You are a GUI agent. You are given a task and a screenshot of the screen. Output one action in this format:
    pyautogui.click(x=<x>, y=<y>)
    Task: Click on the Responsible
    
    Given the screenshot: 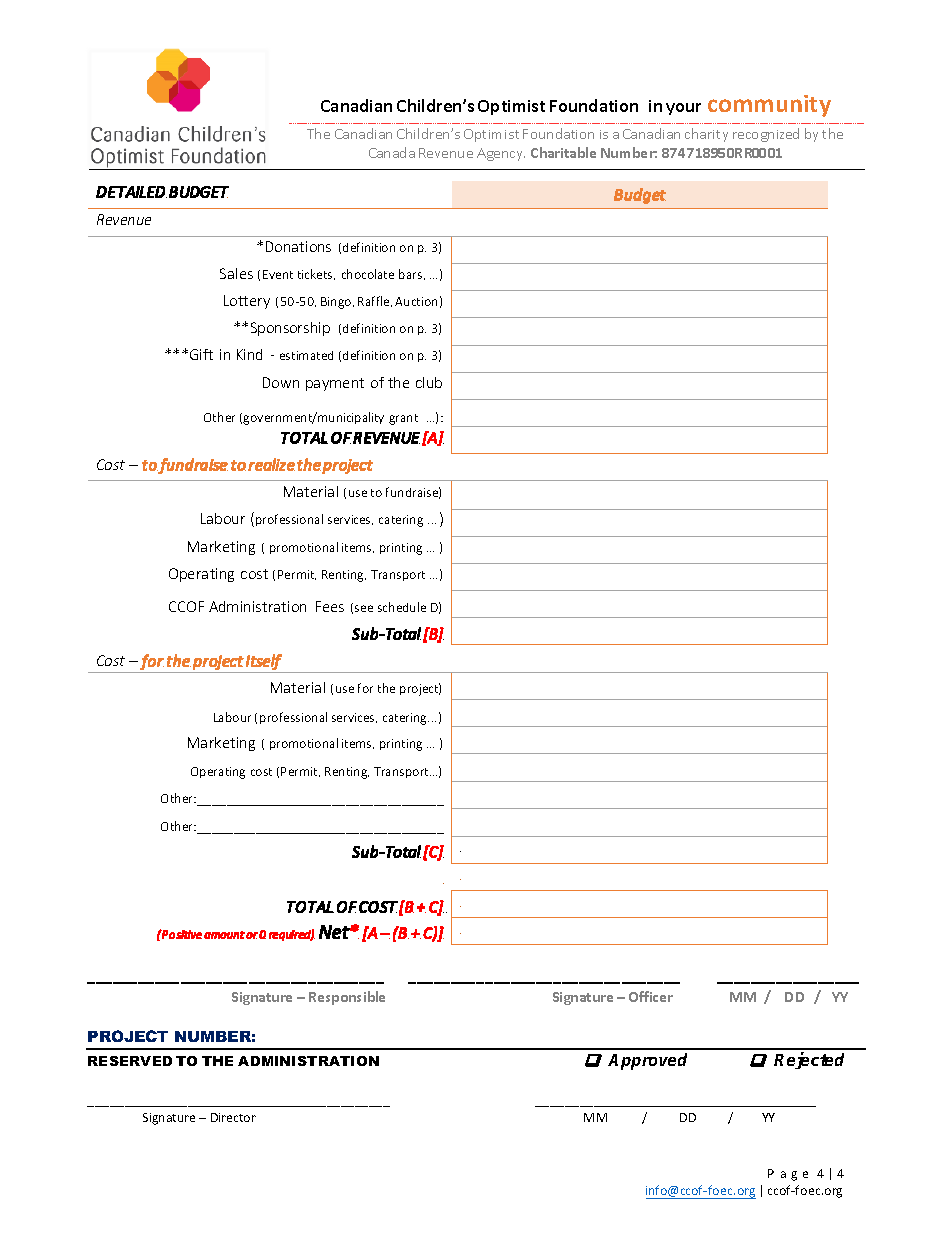 What is the action you would take?
    pyautogui.click(x=347, y=998)
